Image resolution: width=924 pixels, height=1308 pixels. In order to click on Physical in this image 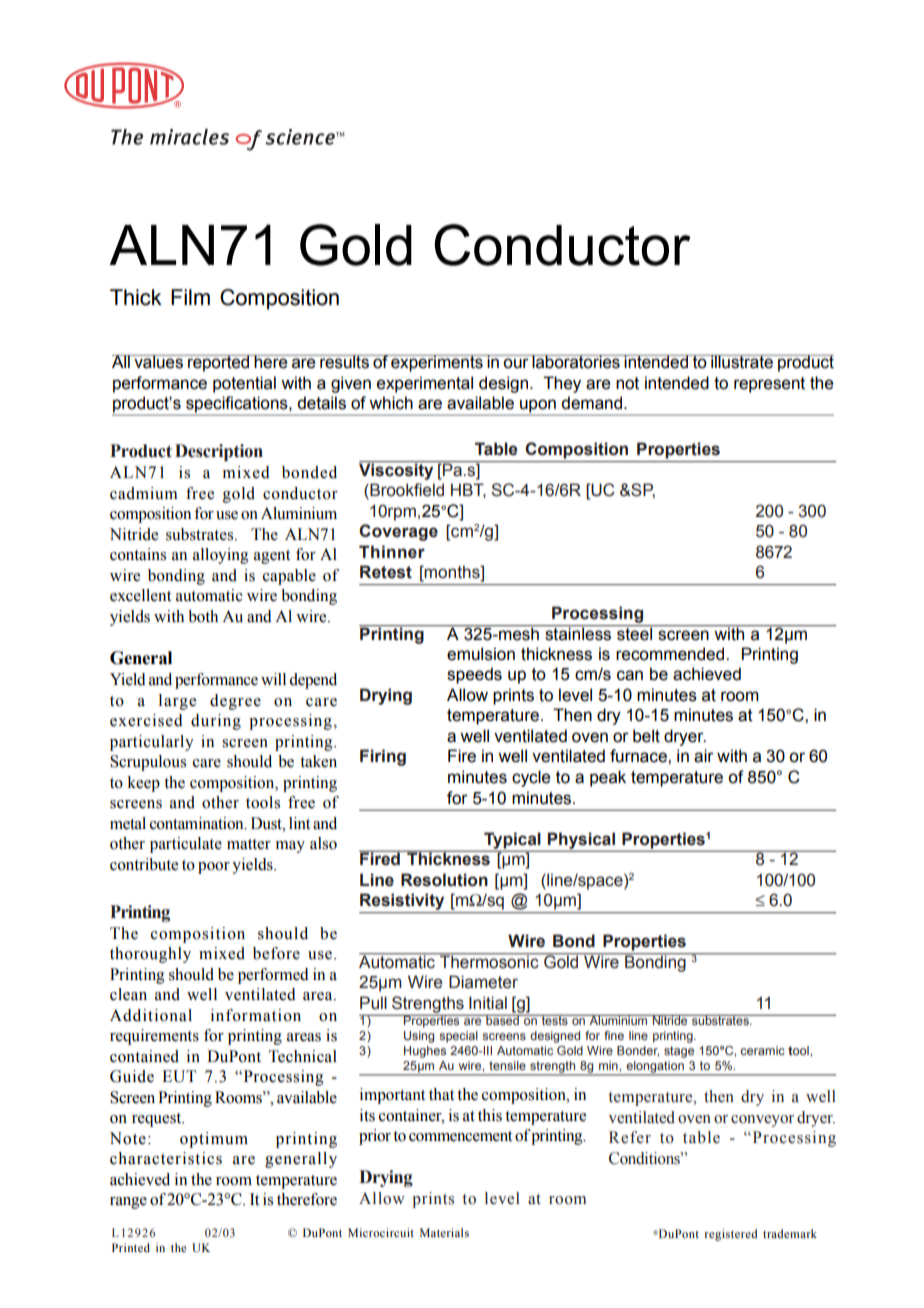, I will do `click(581, 841)`.
